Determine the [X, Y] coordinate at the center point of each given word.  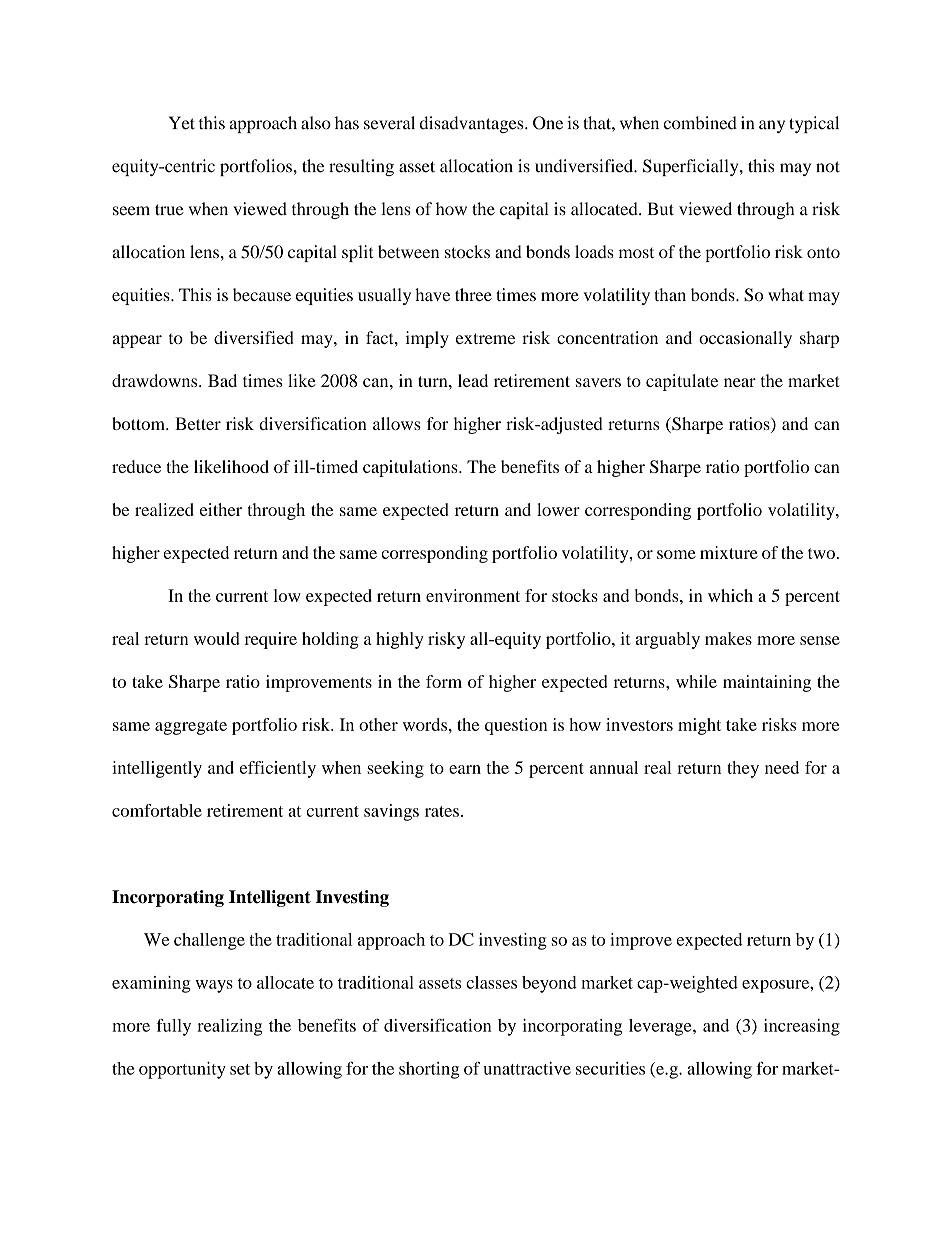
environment [473, 595]
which [730, 595]
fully [173, 1027]
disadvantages [473, 124]
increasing [802, 1027]
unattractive [527, 1068]
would [217, 638]
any [772, 126]
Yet [182, 123]
